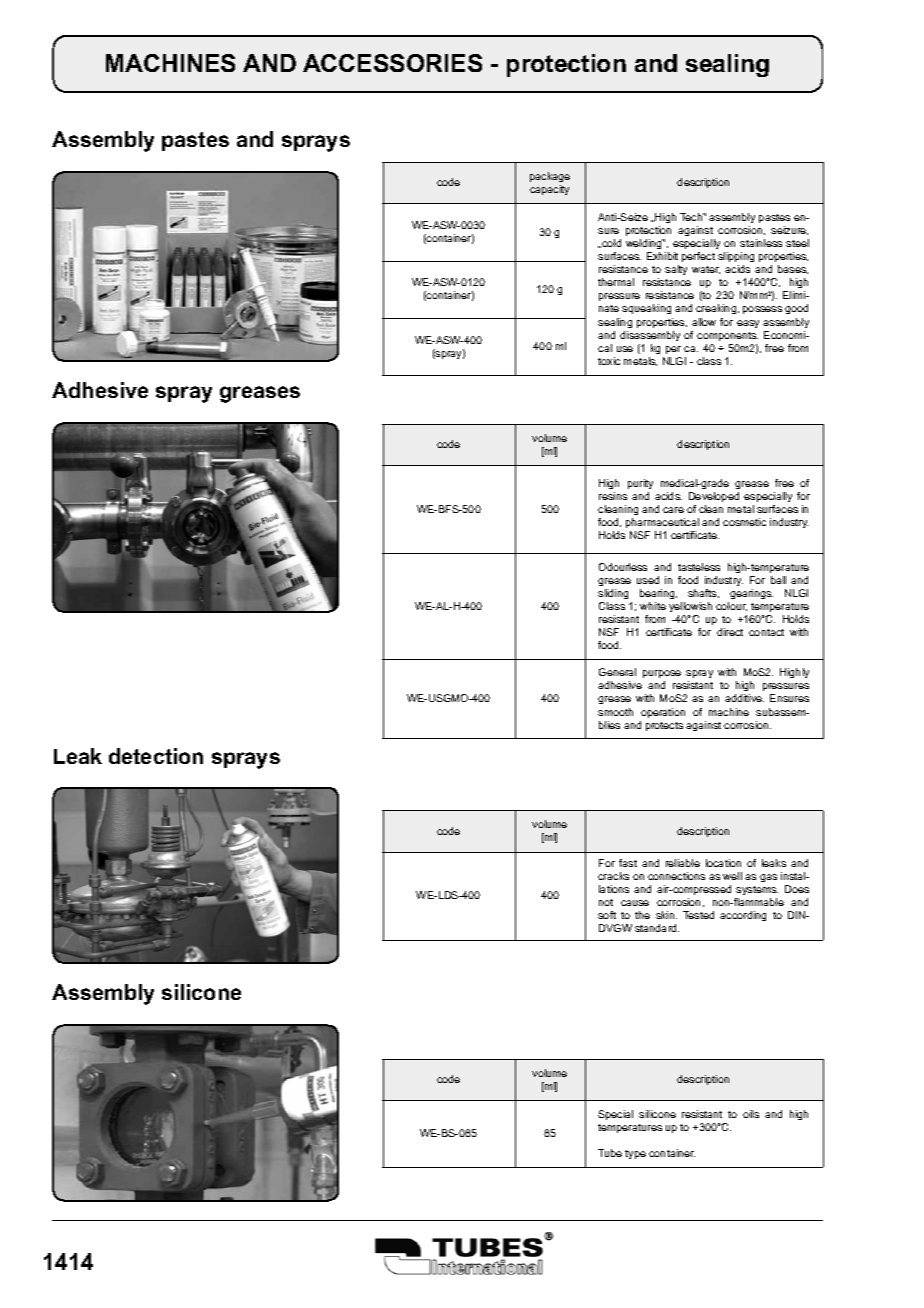 The width and height of the screenshot is (924, 1308). Describe the element at coordinates (613, 496) in the screenshot. I see `resins` at that location.
